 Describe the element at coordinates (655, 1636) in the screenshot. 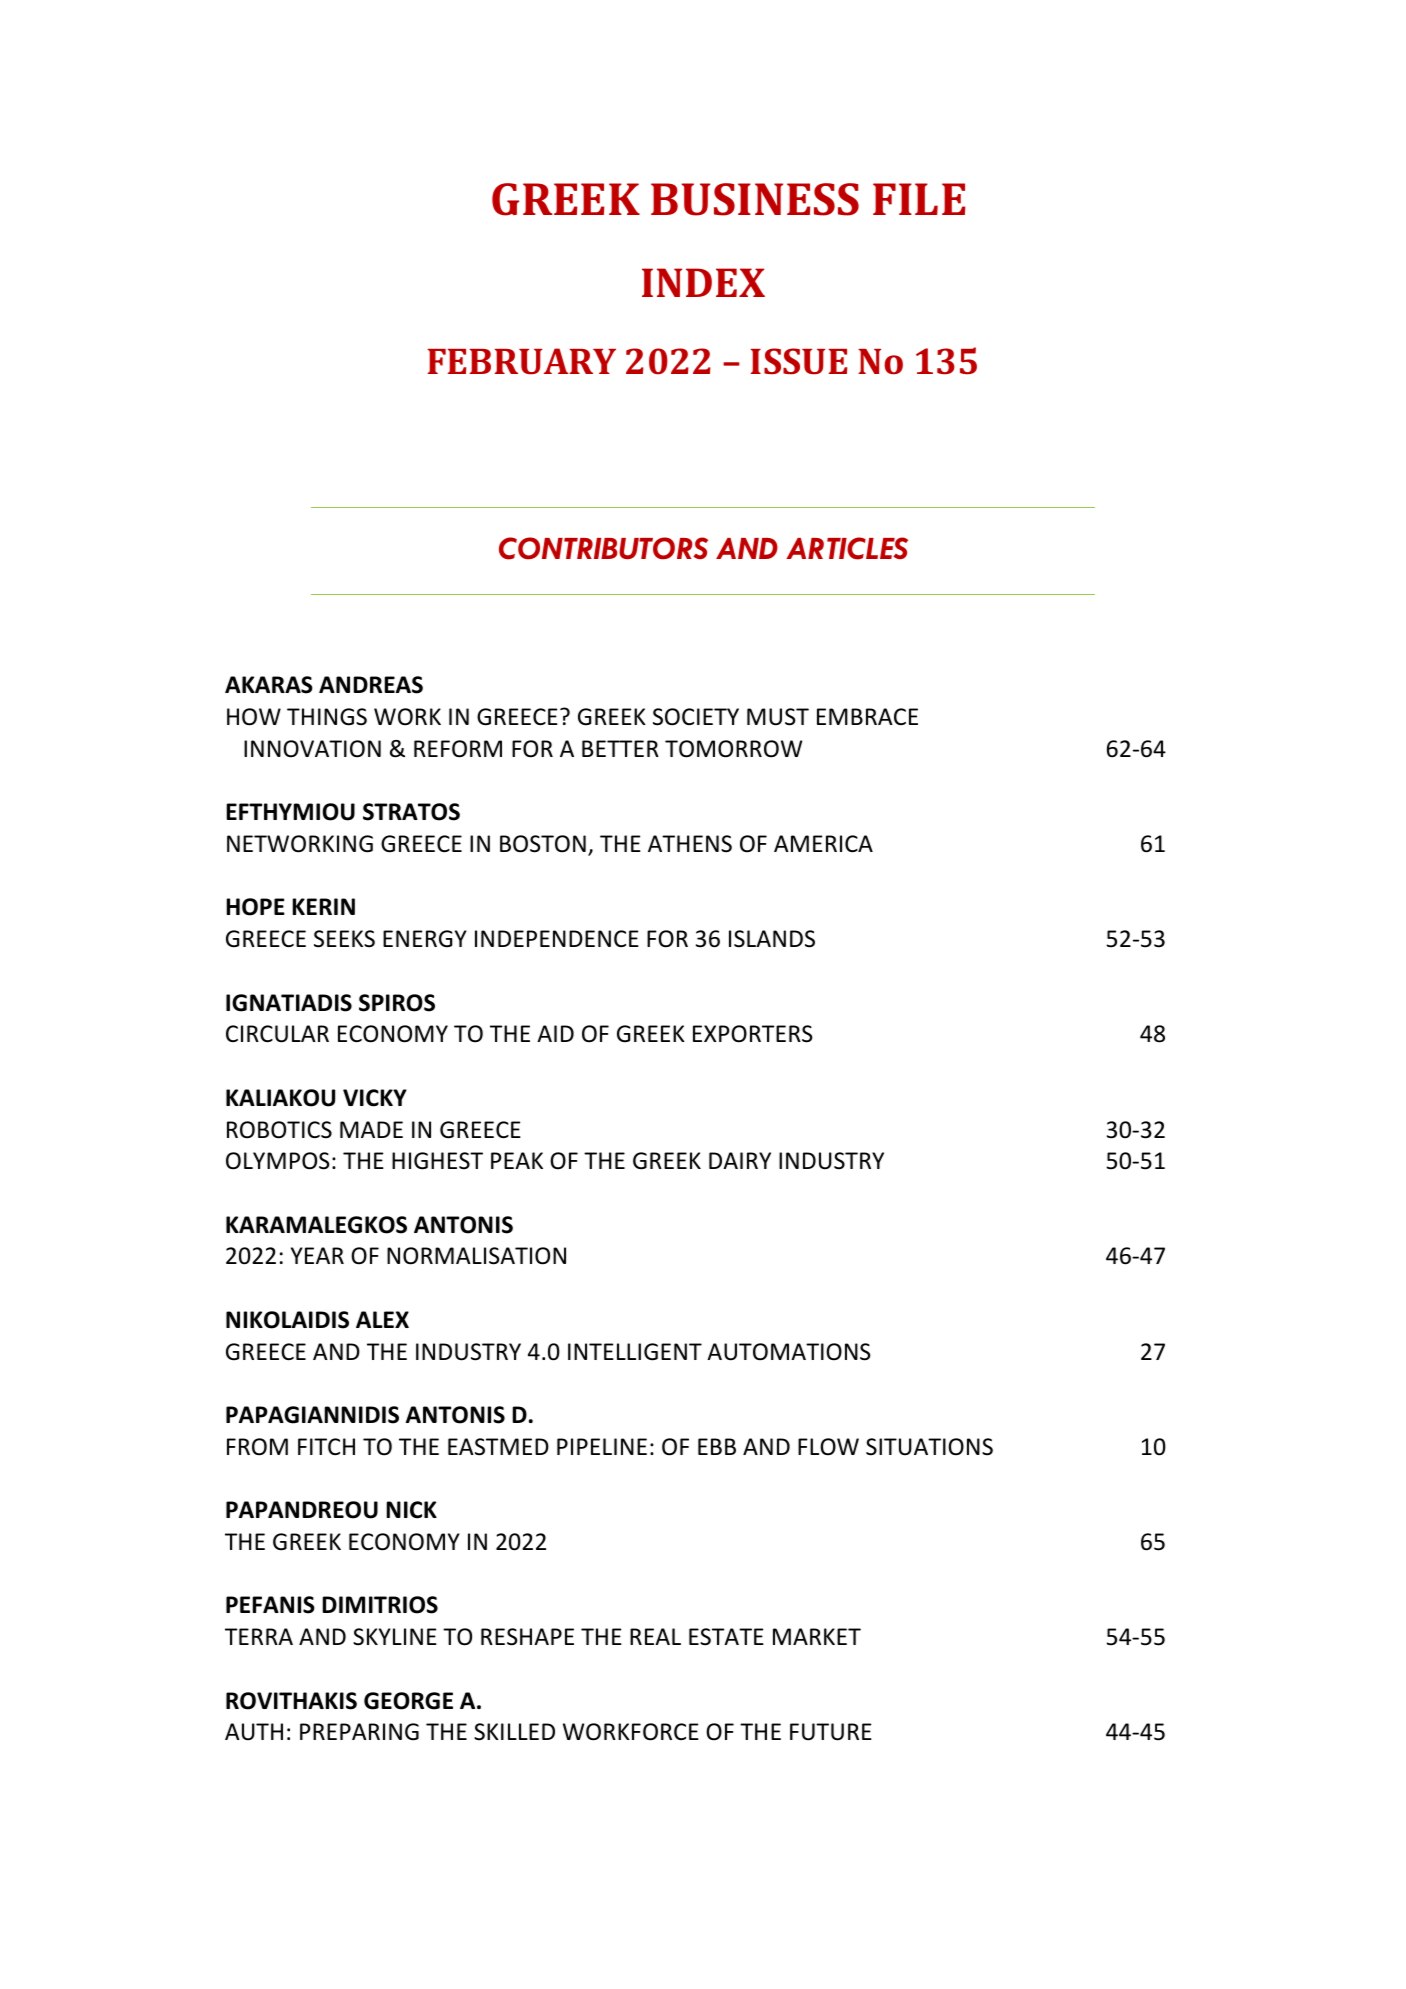

I see `REAL` at that location.
